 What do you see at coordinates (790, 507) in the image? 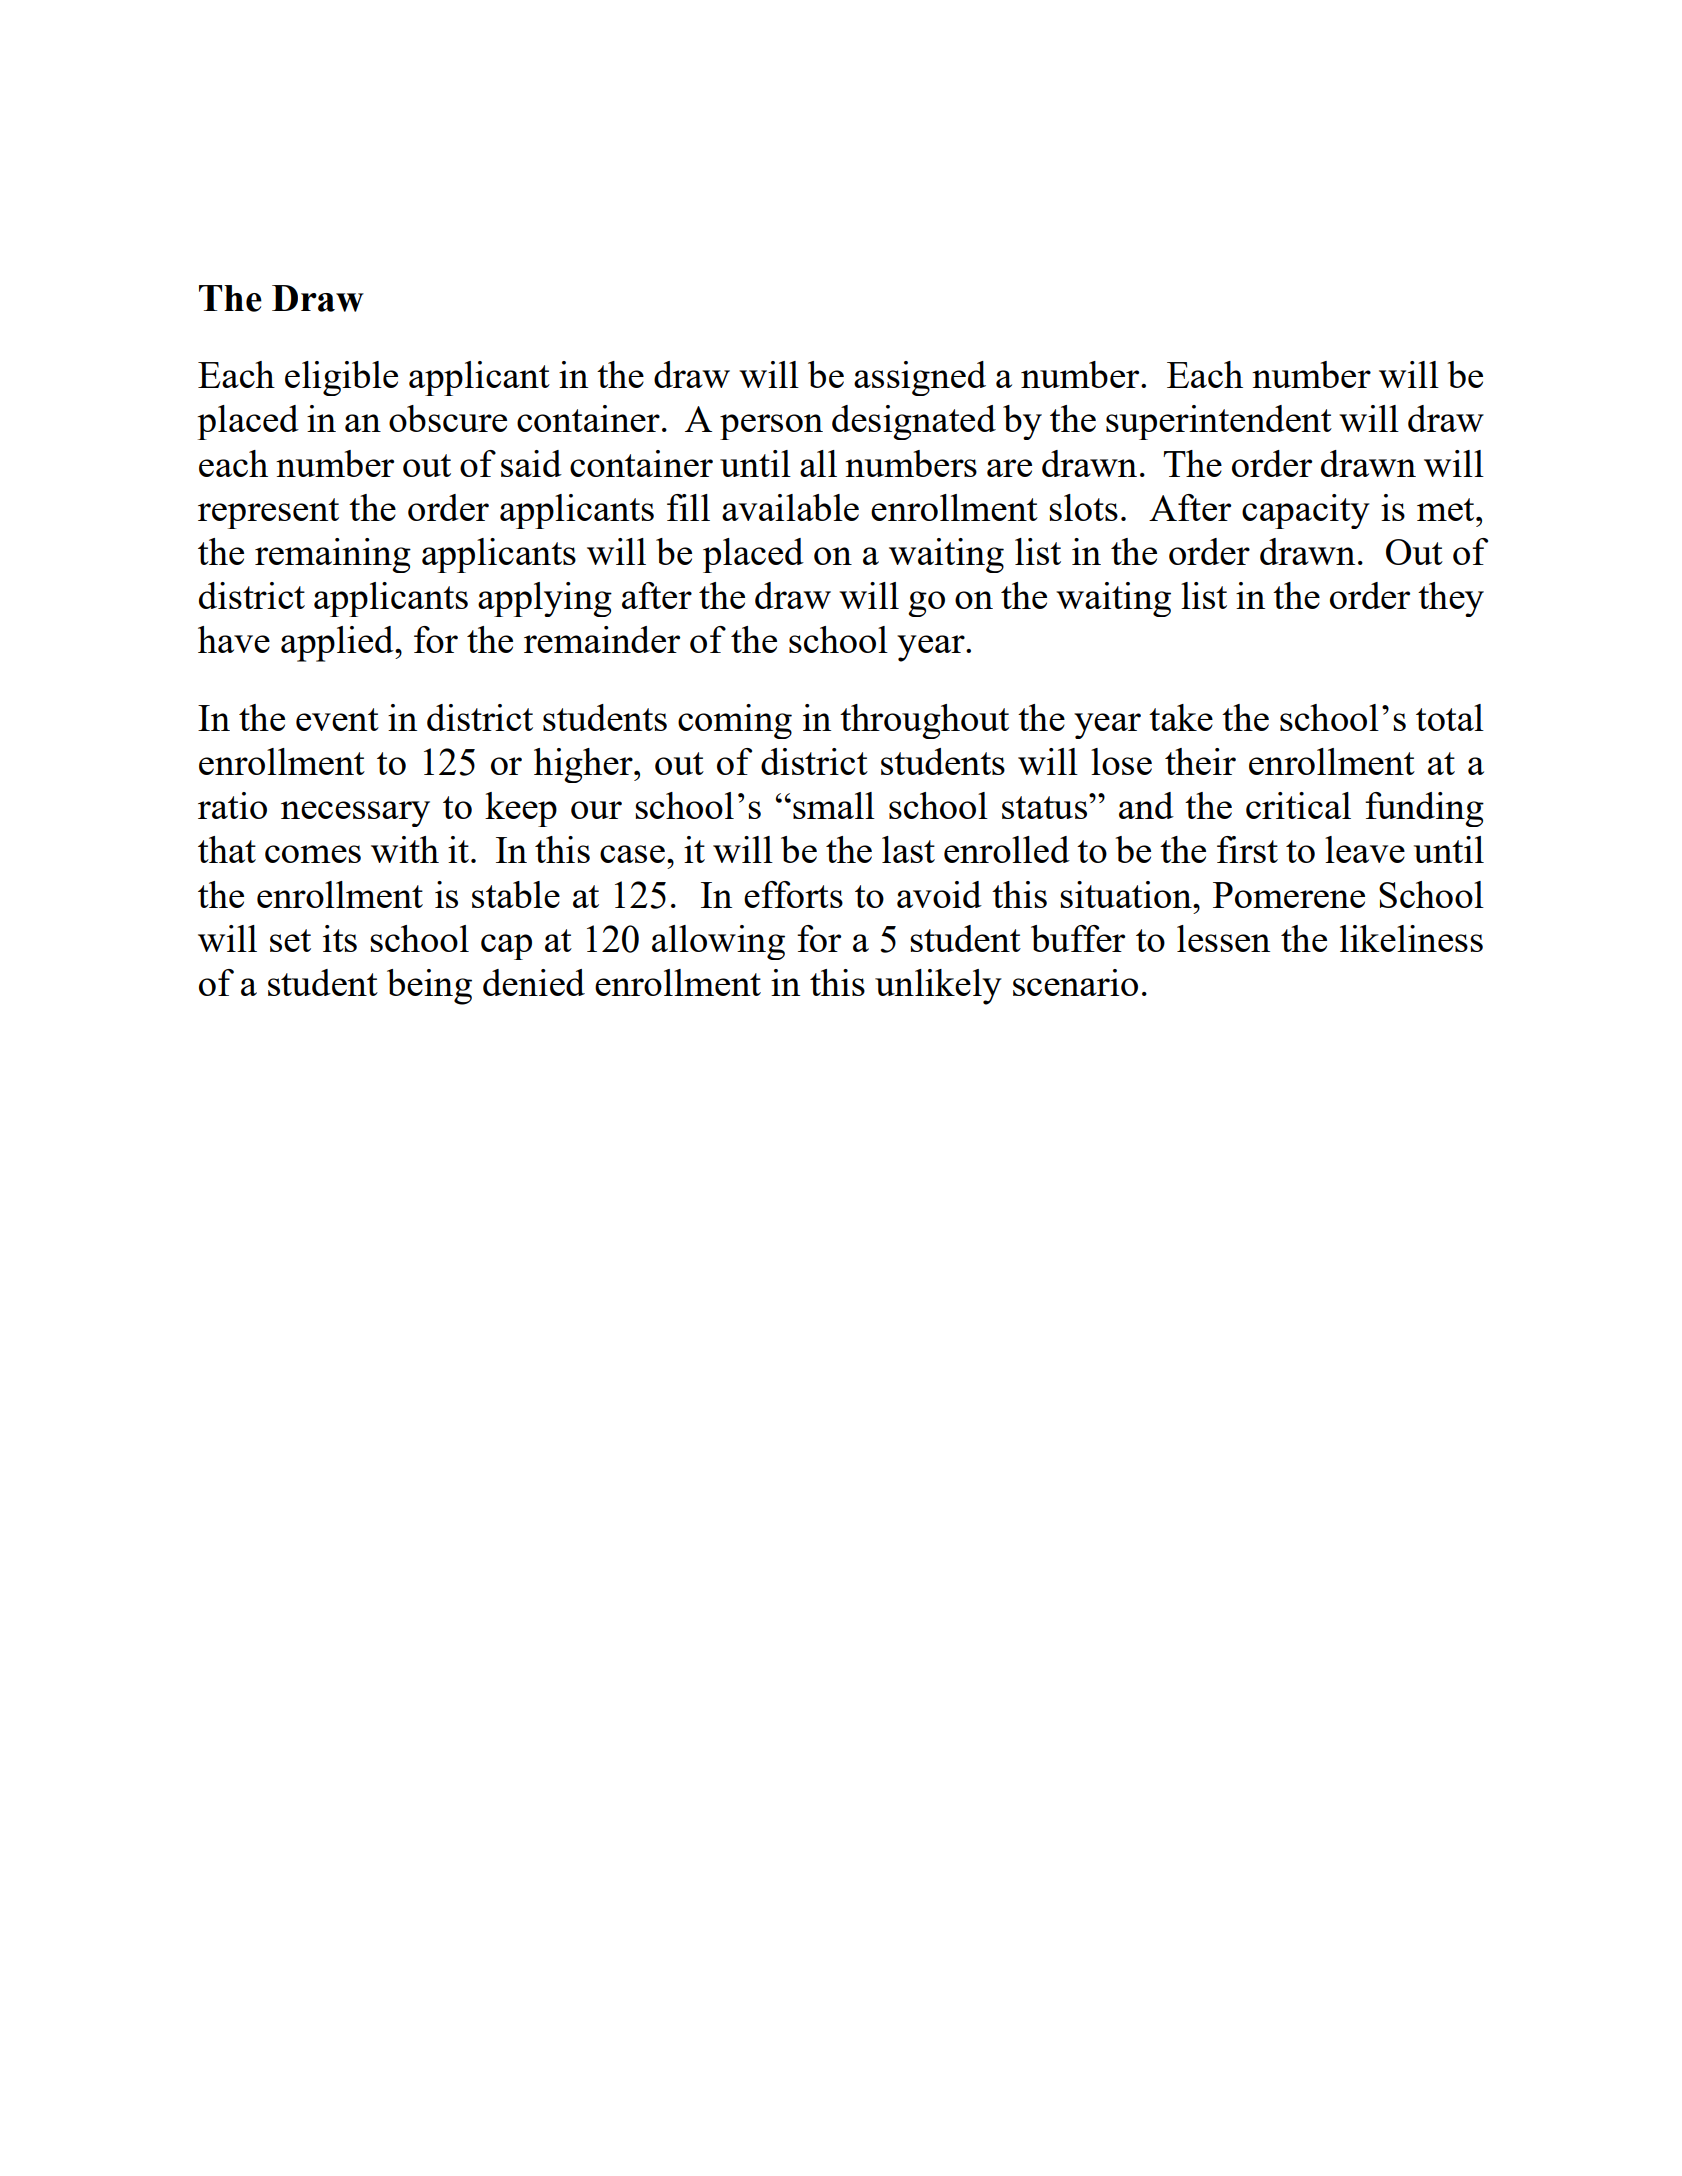
I see `available` at bounding box center [790, 507].
